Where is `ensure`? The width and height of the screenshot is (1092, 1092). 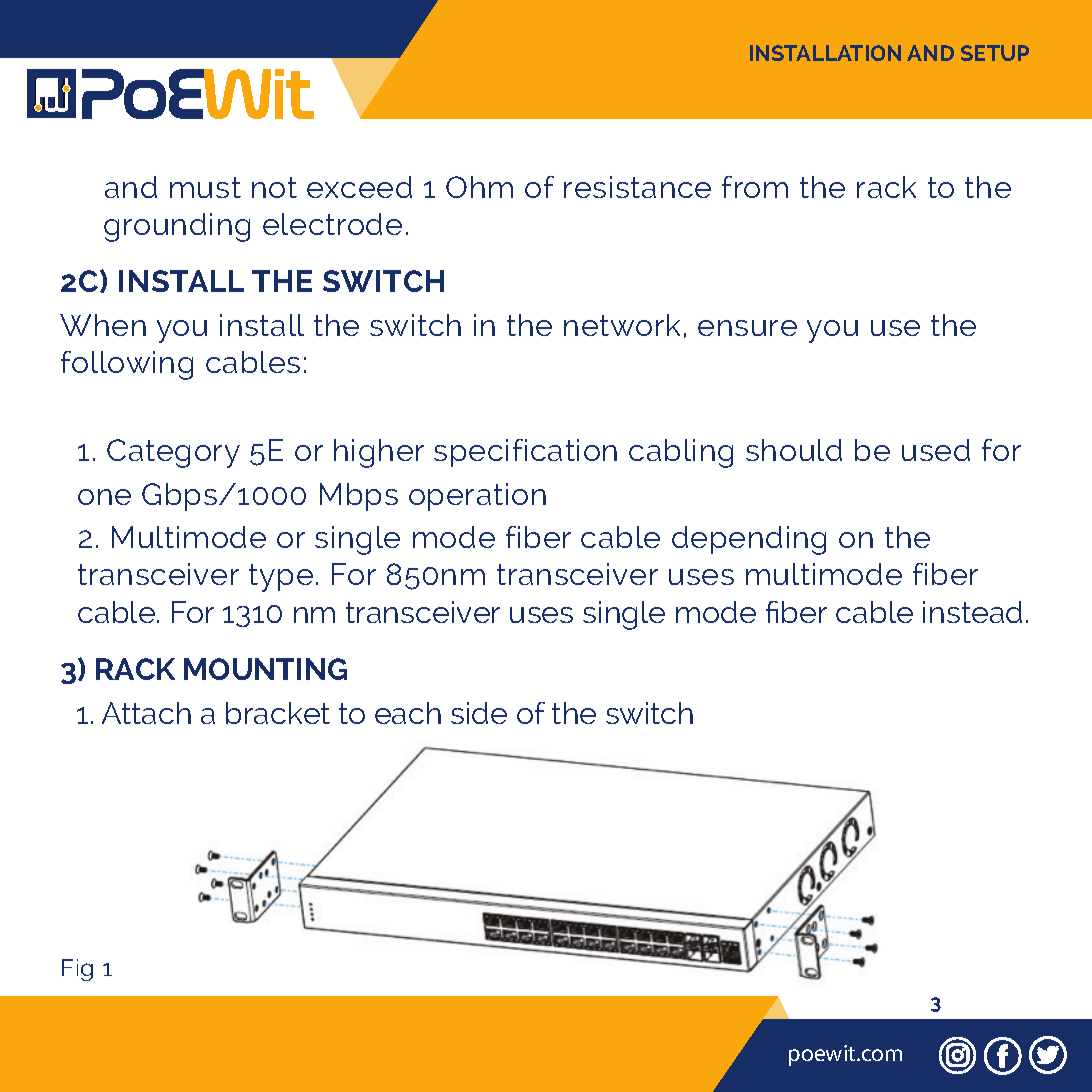
ensure is located at coordinates (747, 328).
